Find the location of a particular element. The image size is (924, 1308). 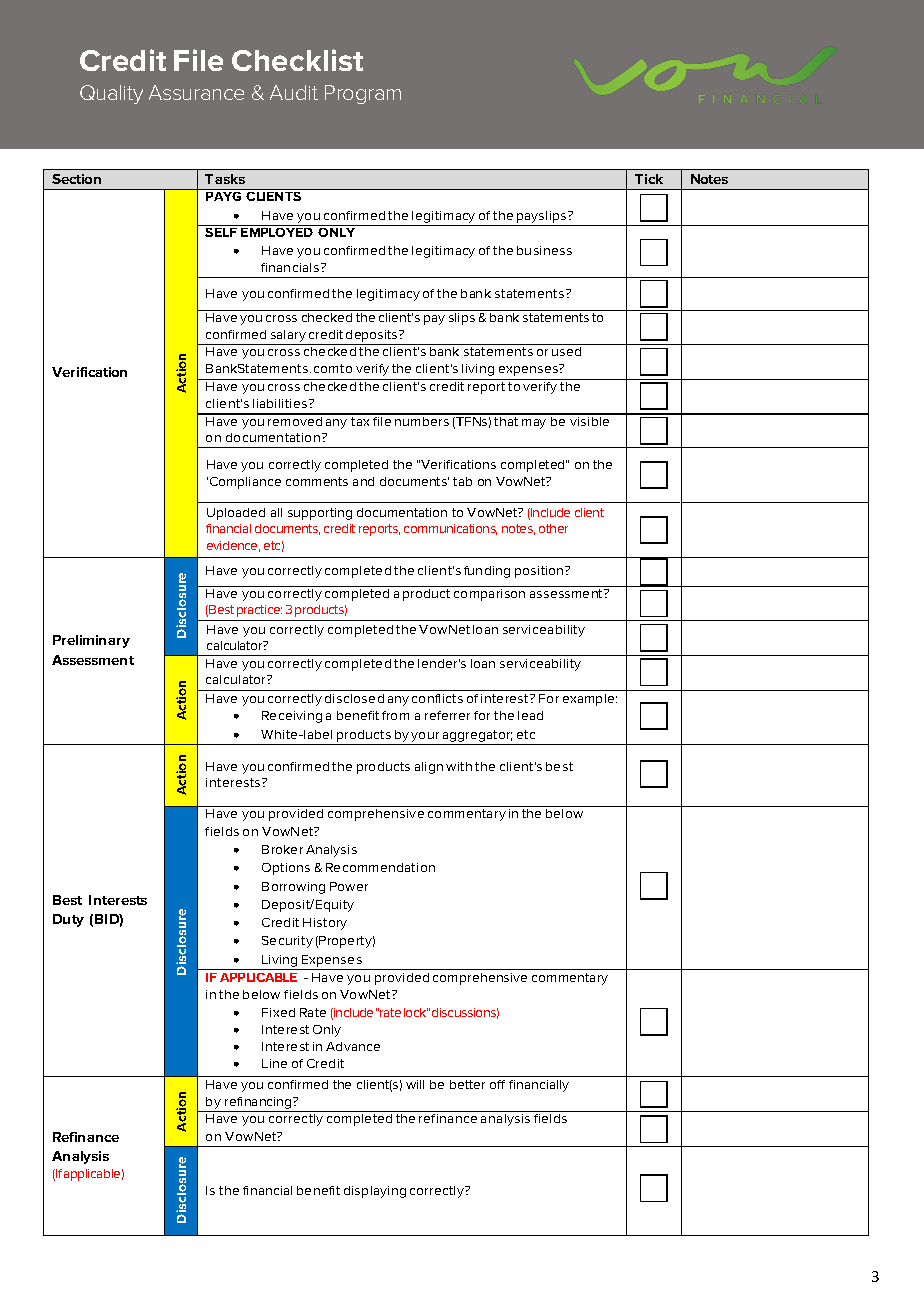

liabilities is located at coordinates (281, 403).
